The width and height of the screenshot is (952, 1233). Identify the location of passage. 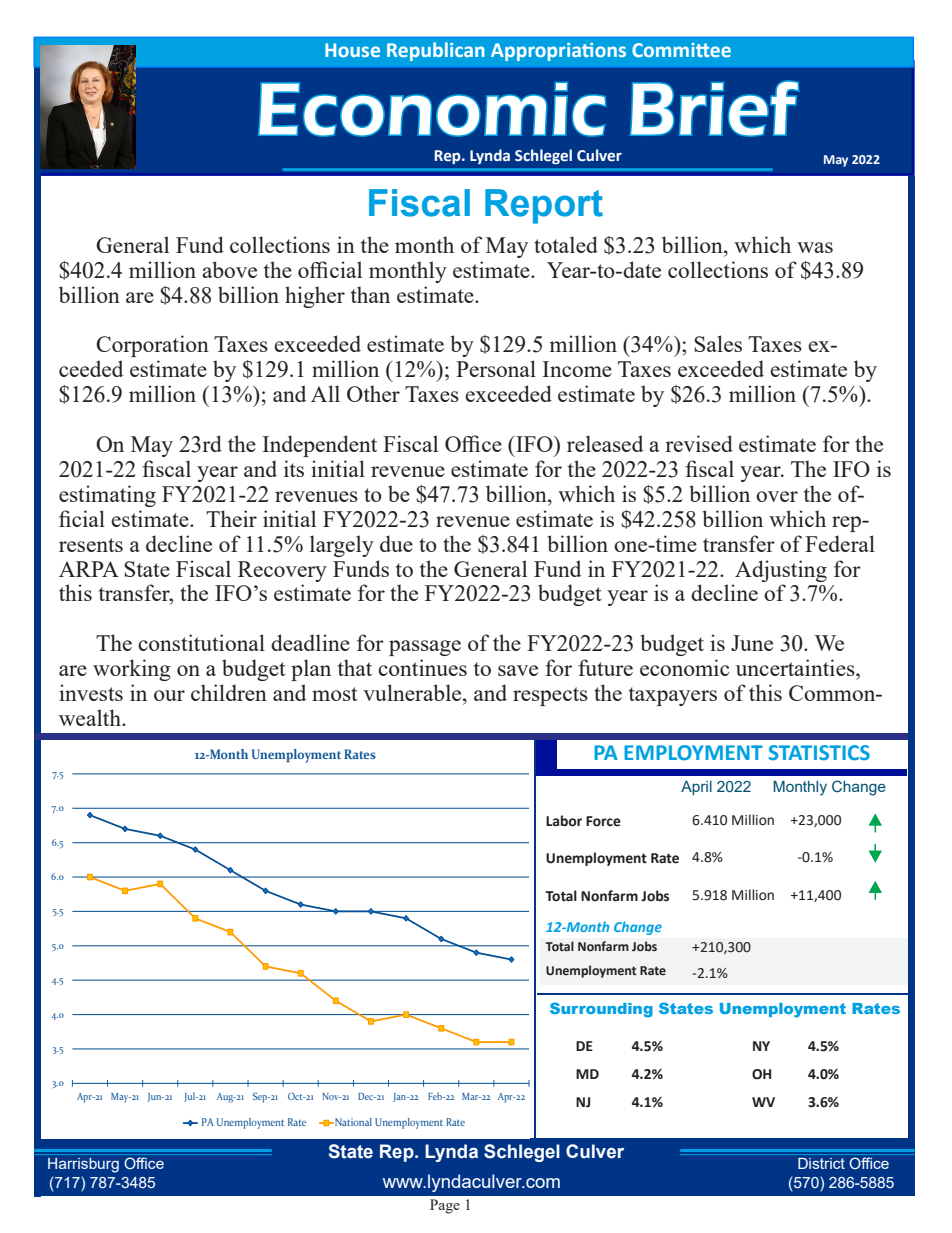
(425, 648).
